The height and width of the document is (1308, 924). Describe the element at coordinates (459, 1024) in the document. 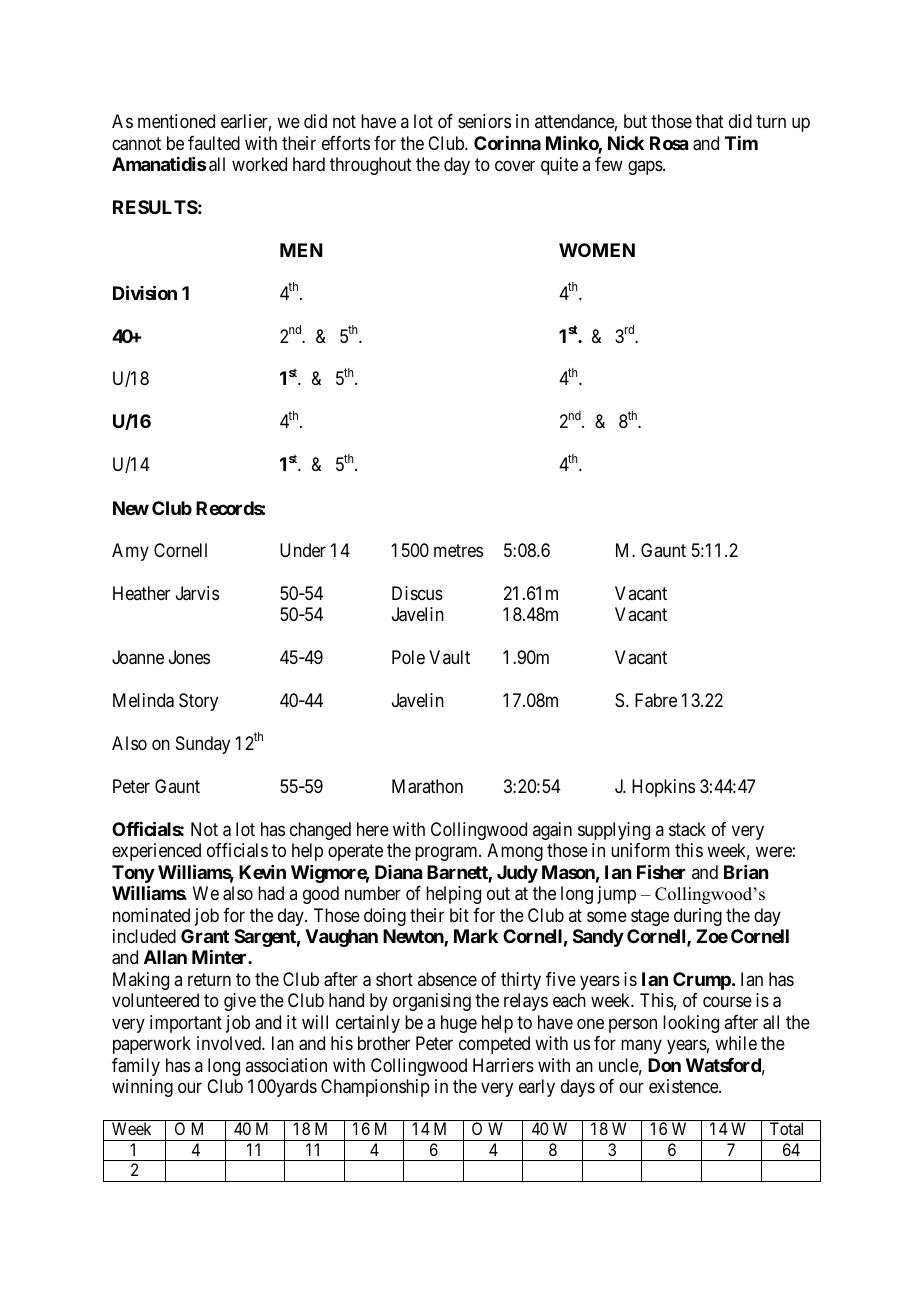

I see `huge` at that location.
